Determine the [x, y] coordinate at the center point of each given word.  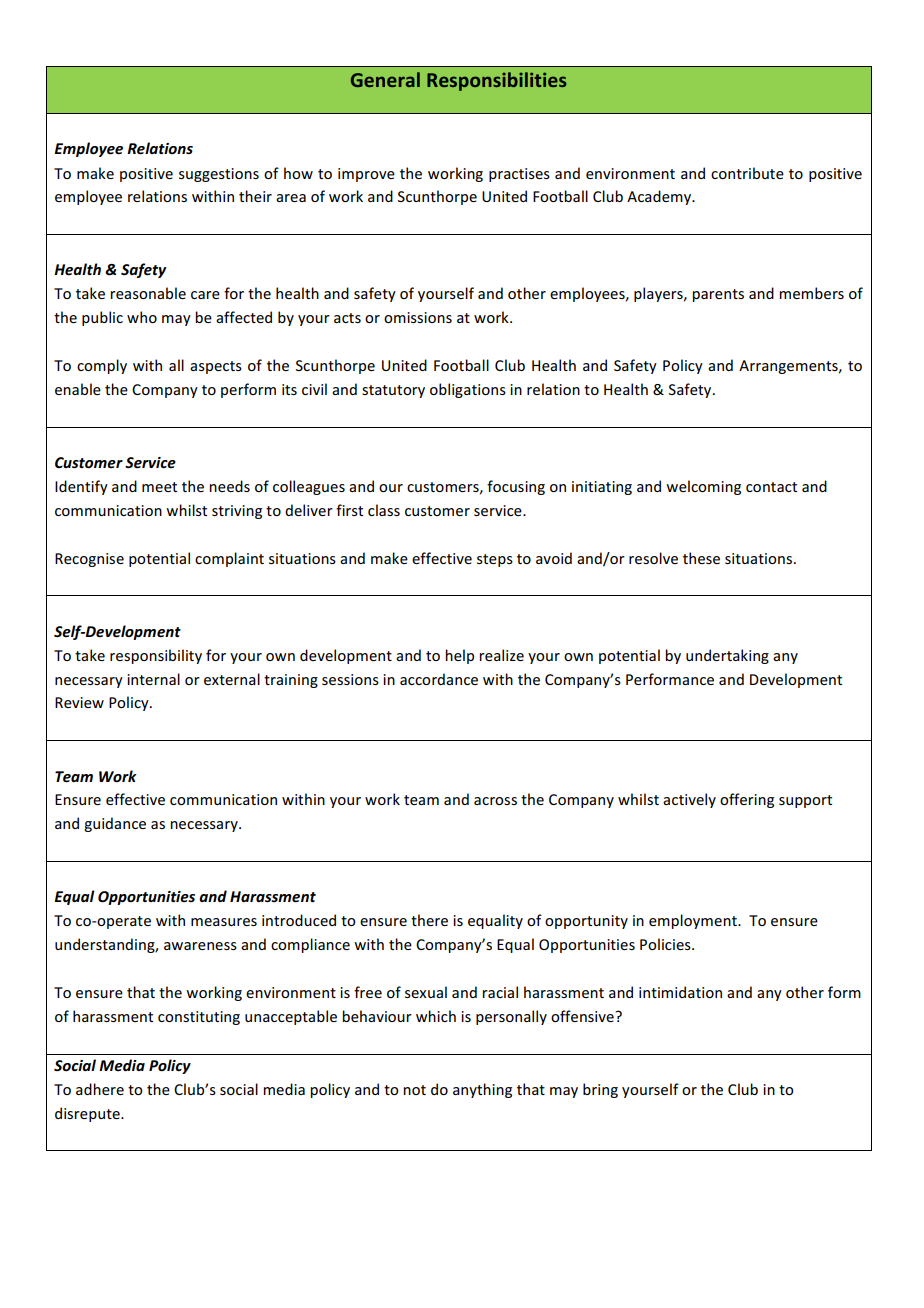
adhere [100, 1089]
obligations [468, 390]
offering [747, 800]
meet [159, 487]
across [495, 801]
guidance [115, 824]
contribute [747, 173]
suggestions [219, 175]
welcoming [703, 487]
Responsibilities [497, 81]
